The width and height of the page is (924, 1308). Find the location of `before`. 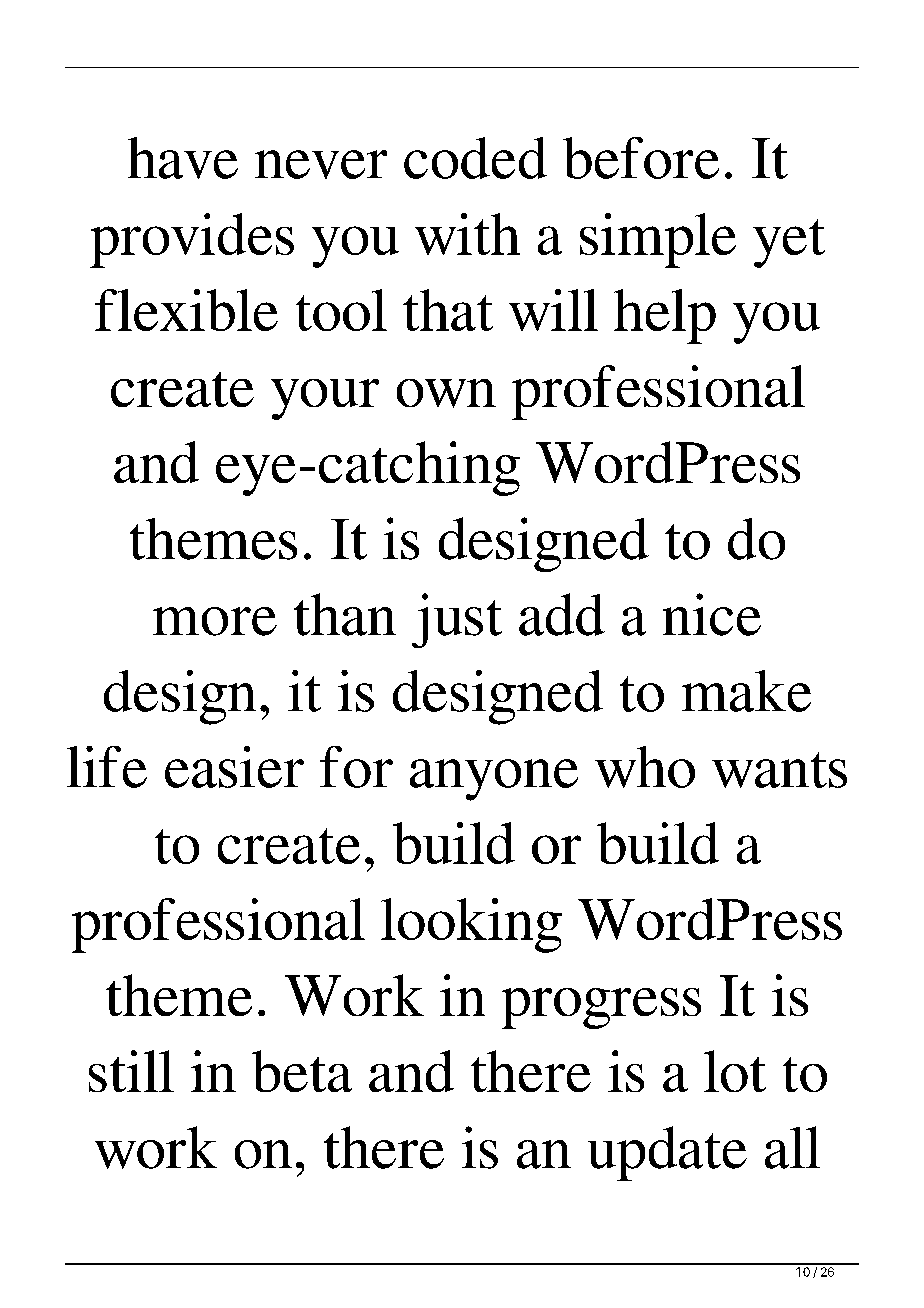

before is located at coordinates (641, 158).
